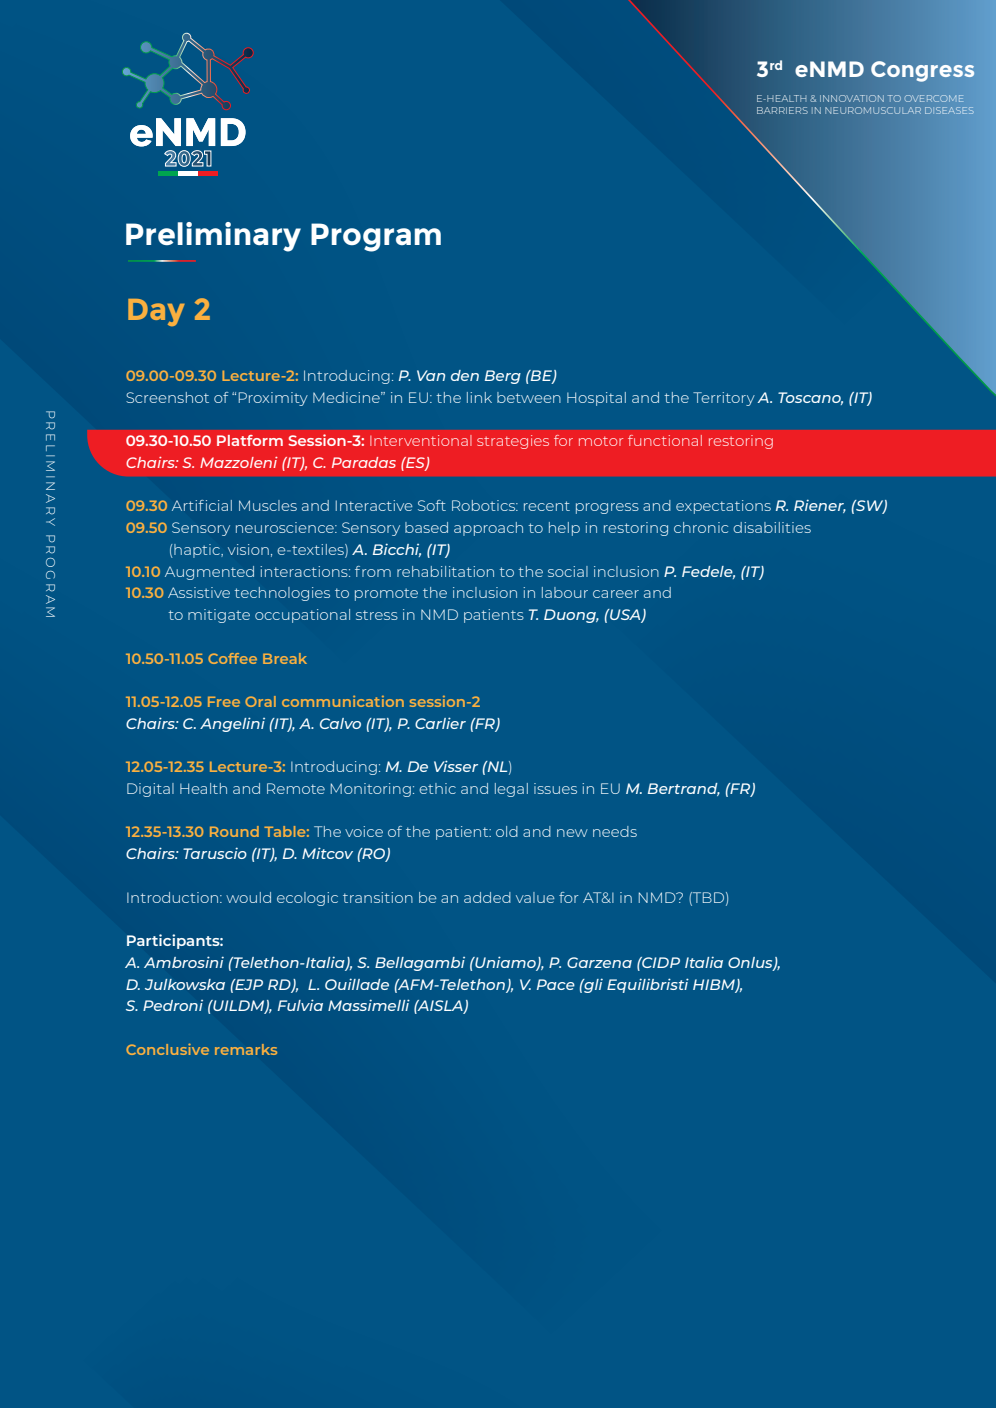 The image size is (996, 1408). Describe the element at coordinates (684, 789) in the page. I see `Bertrand` at that location.
